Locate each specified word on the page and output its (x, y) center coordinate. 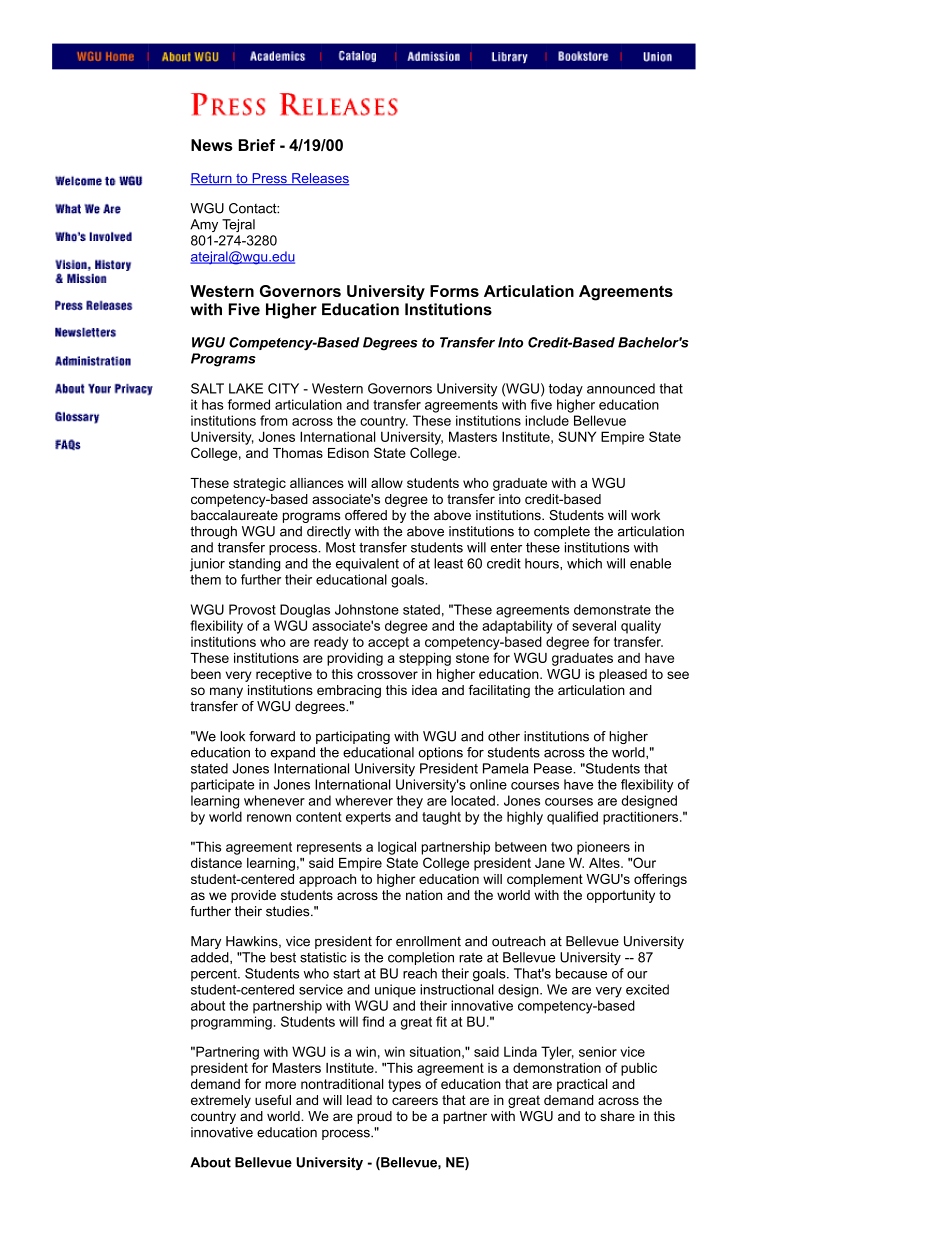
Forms (454, 291)
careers (415, 1101)
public (639, 1069)
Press (269, 179)
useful (273, 1100)
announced (621, 388)
